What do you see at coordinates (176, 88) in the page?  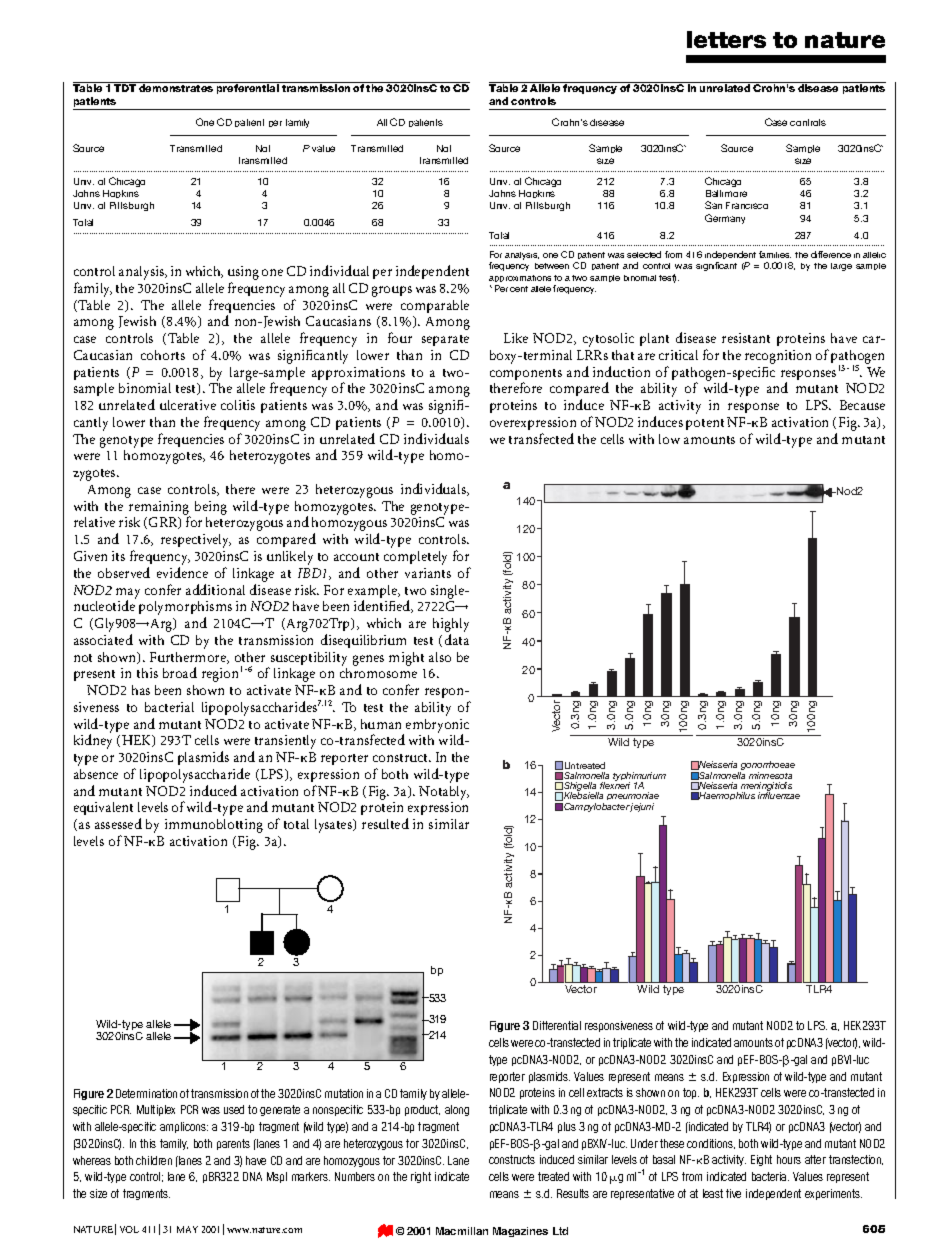 I see `demonstrates` at bounding box center [176, 88].
